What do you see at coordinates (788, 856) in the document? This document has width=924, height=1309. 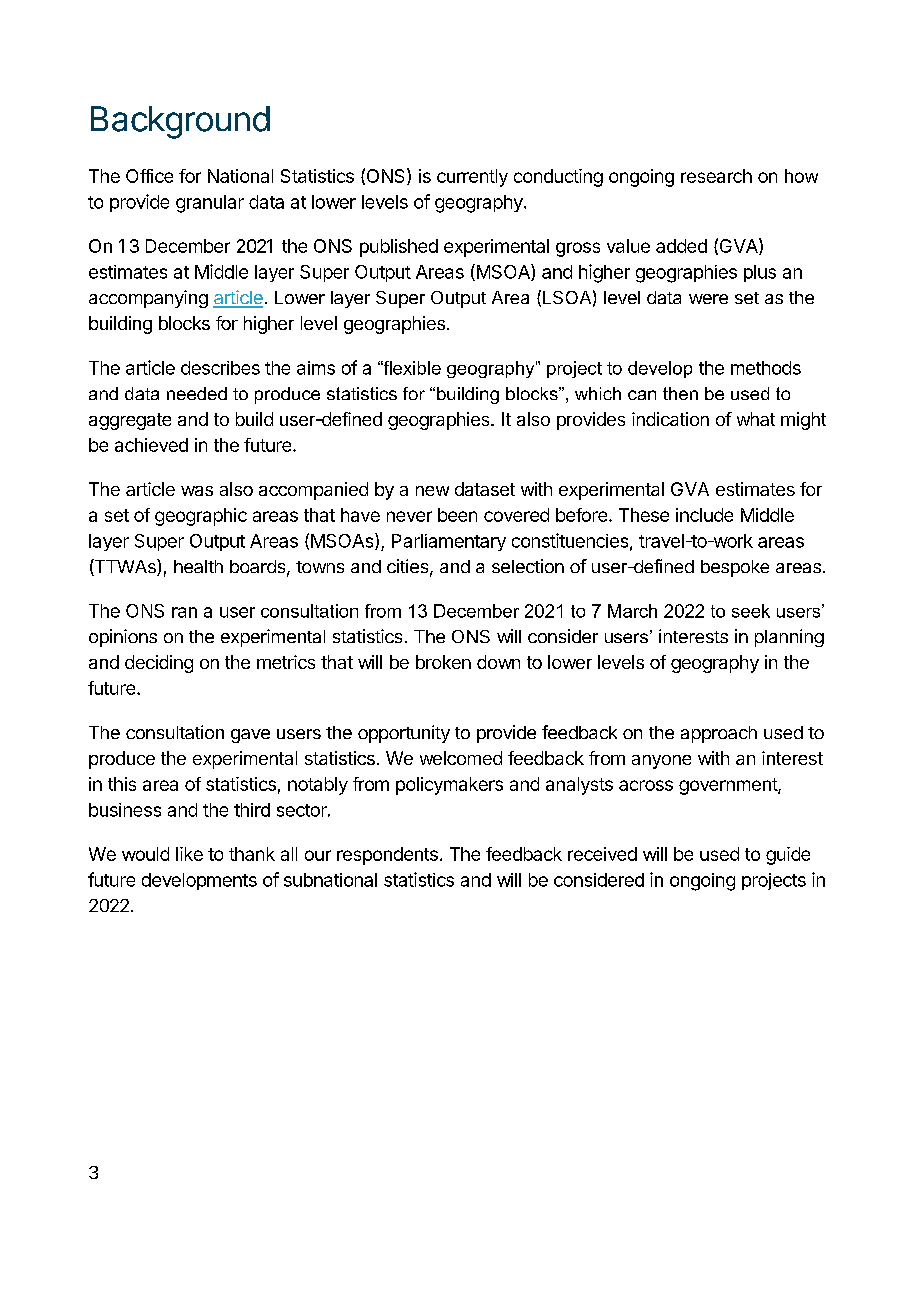 I see `guide` at bounding box center [788, 856].
